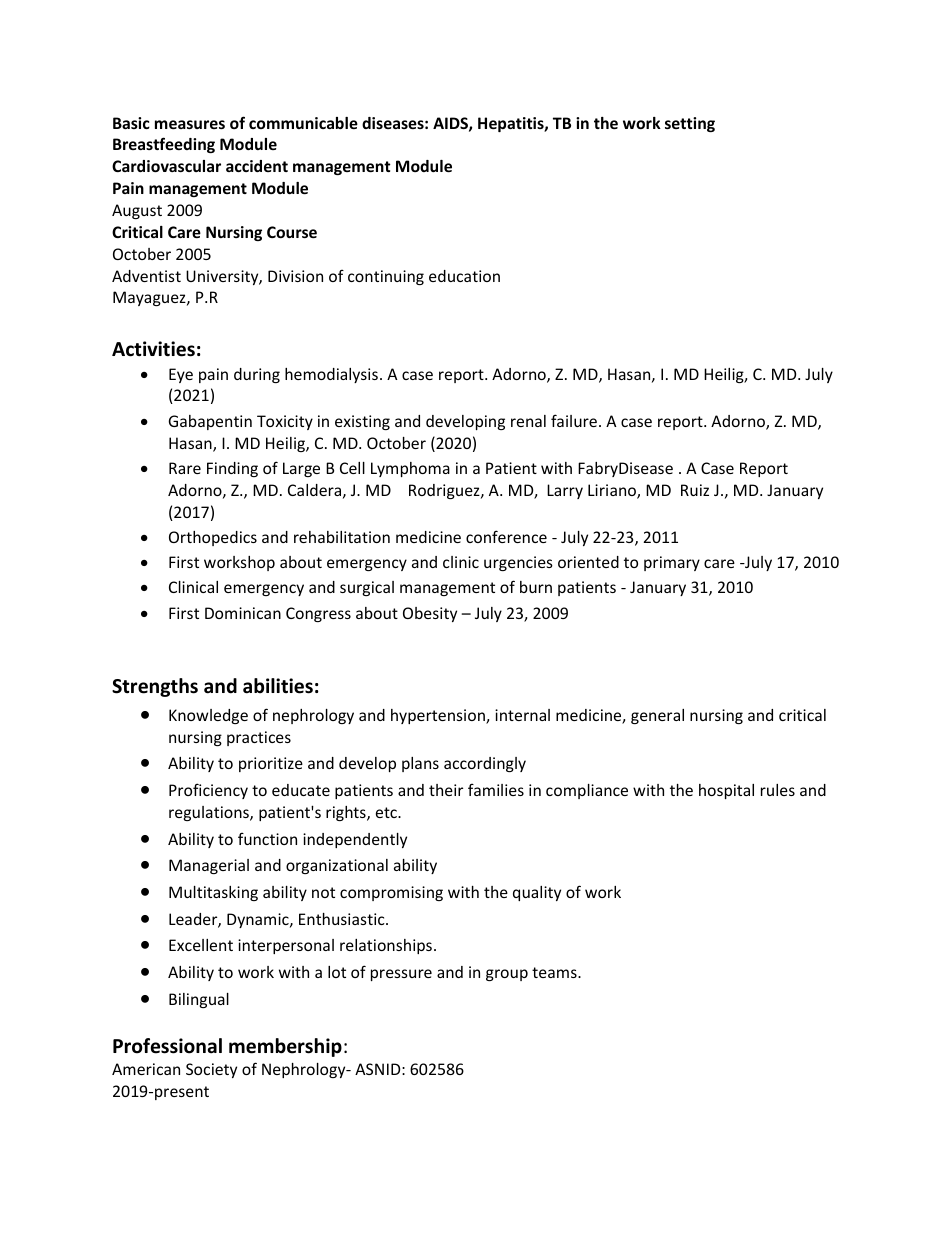 This page has width=952, height=1233. Describe the element at coordinates (430, 614) in the page. I see `Obesity` at that location.
